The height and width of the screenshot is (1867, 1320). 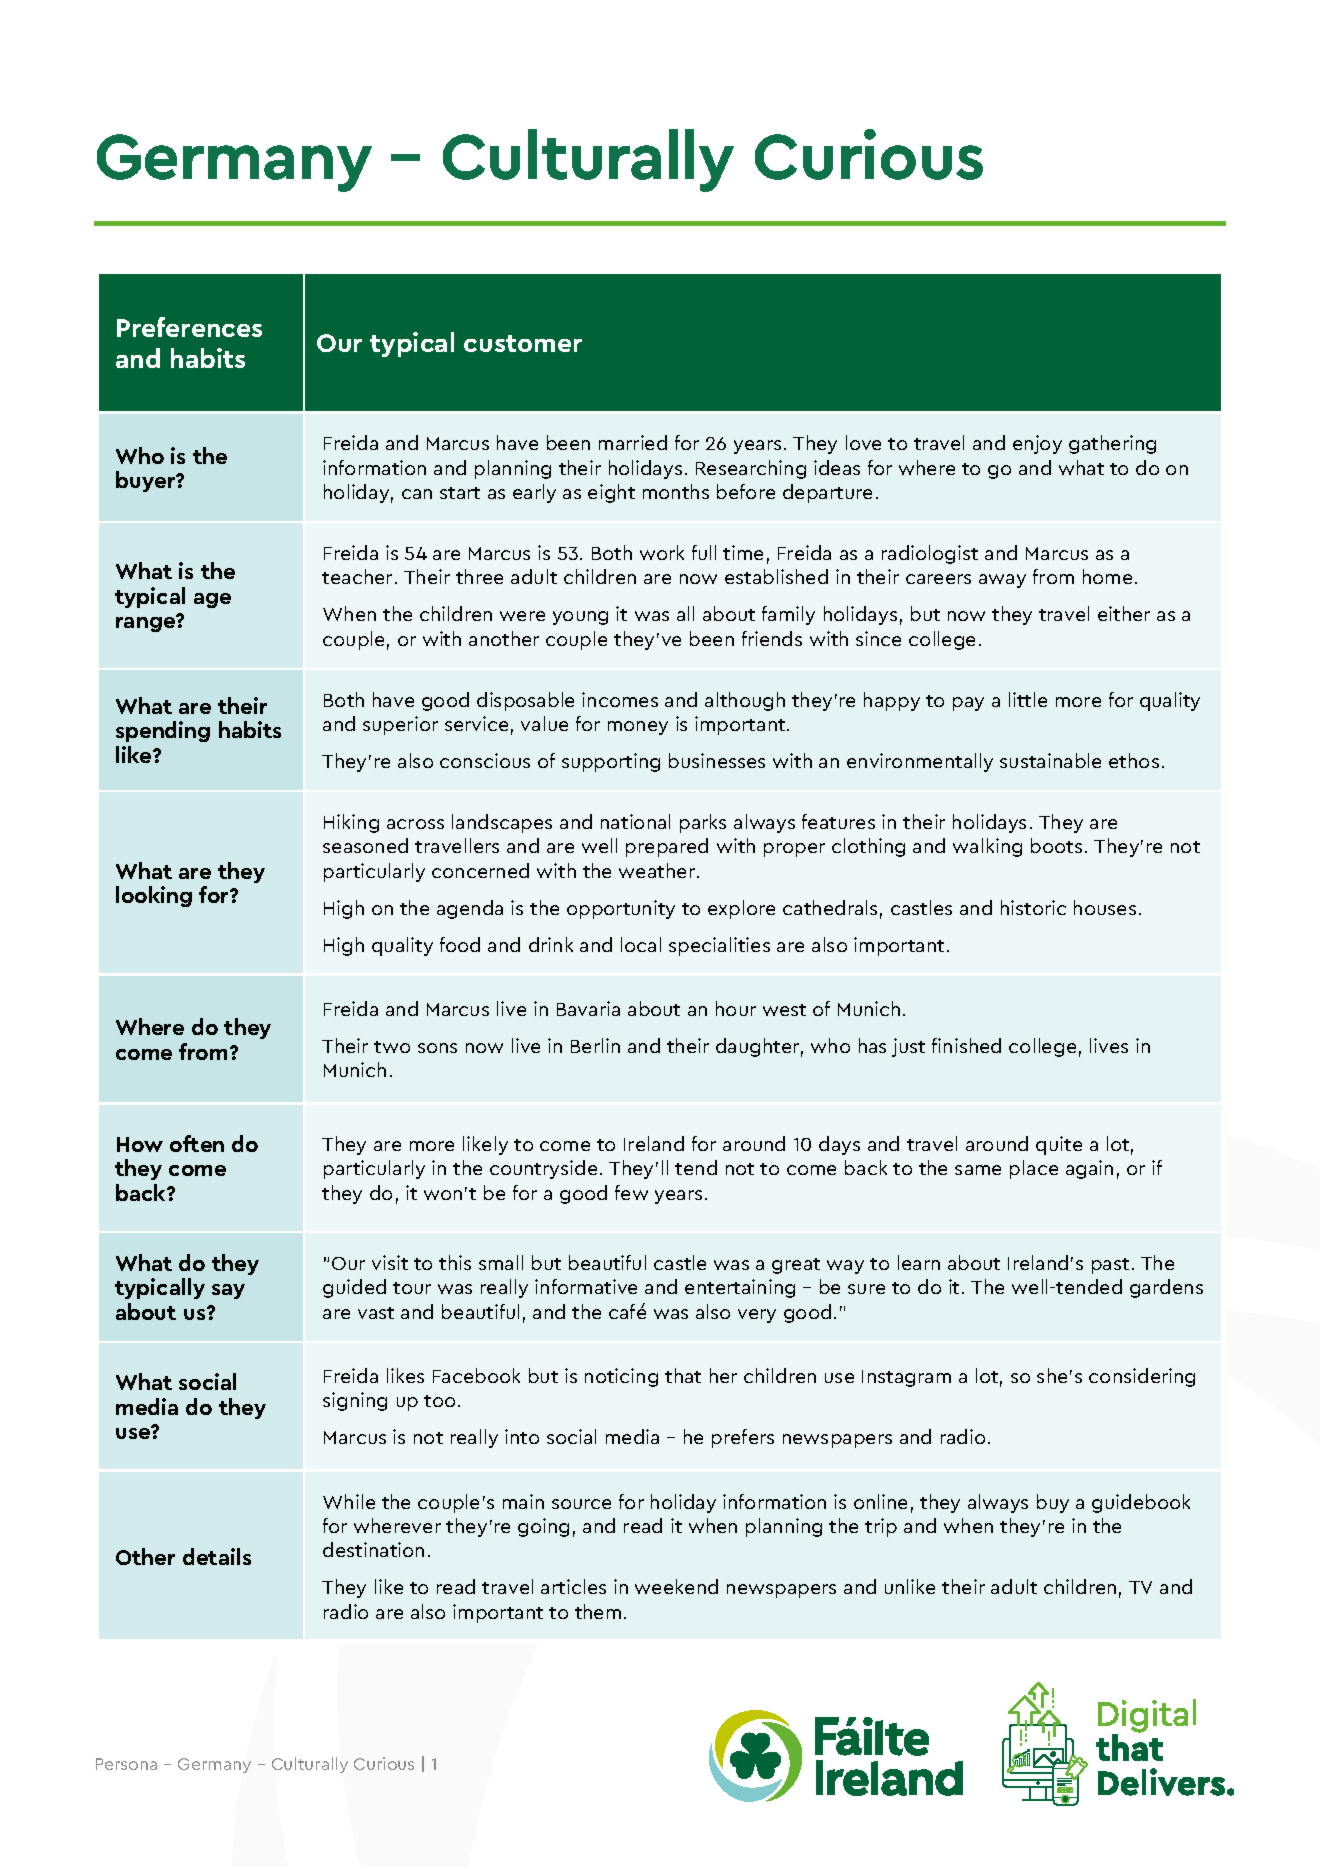 What do you see at coordinates (228, 1291) in the screenshot?
I see `say` at bounding box center [228, 1291].
